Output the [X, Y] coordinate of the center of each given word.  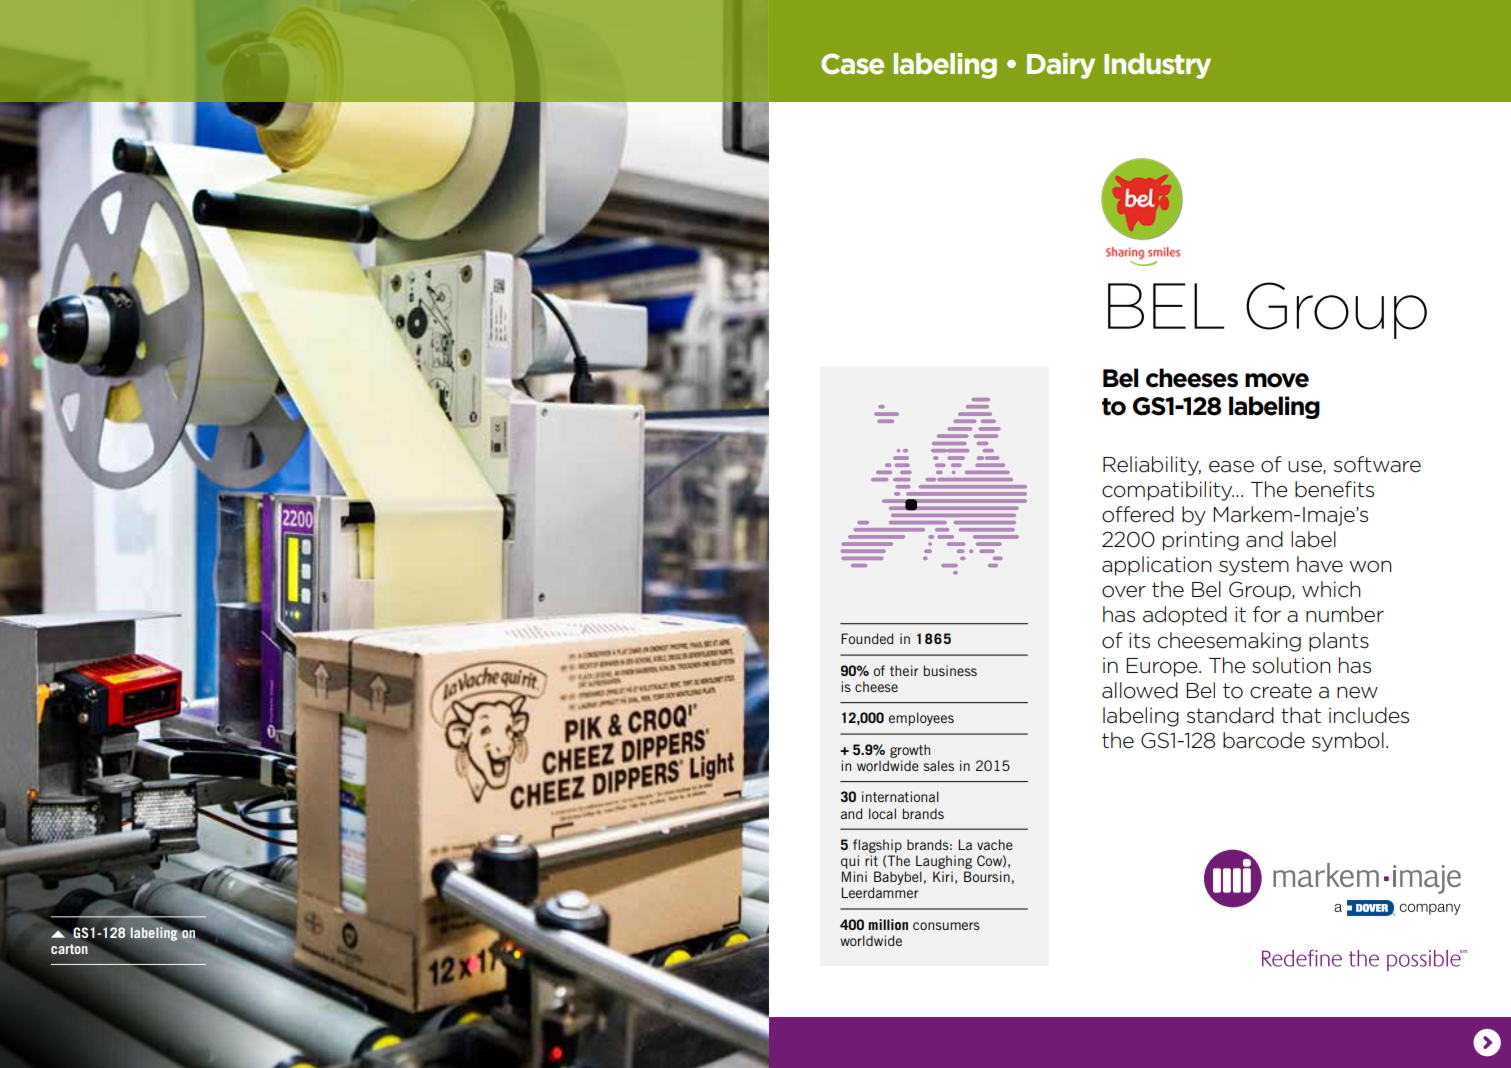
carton [69, 949]
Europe [1163, 667]
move [1277, 380]
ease [1231, 466]
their [904, 670]
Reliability [1152, 466]
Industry [1157, 66]
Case [852, 64]
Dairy [1061, 66]
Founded [867, 638]
